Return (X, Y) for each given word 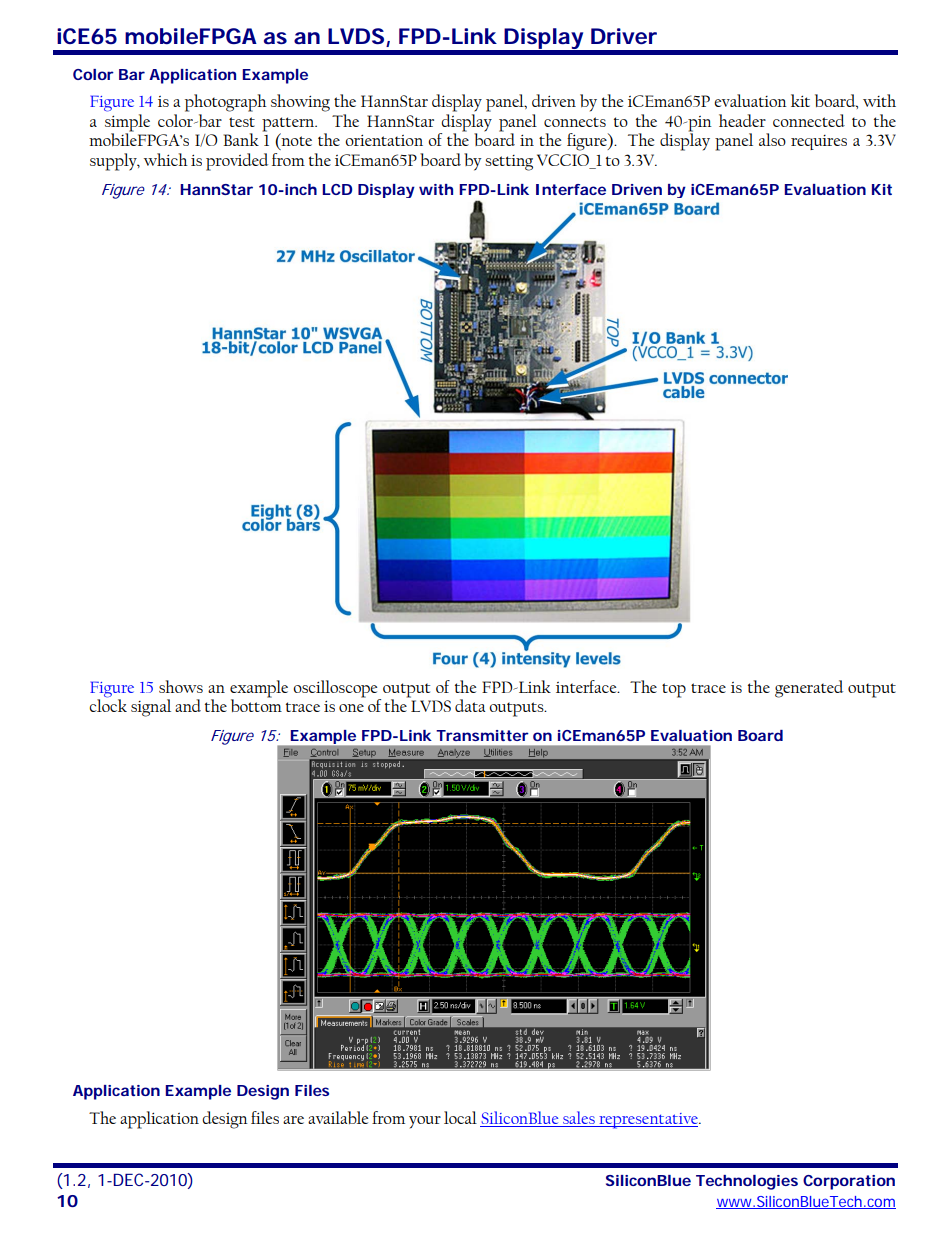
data (470, 705)
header (742, 120)
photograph (226, 103)
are (293, 1120)
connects (575, 122)
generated (809, 689)
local (460, 1117)
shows (181, 686)
